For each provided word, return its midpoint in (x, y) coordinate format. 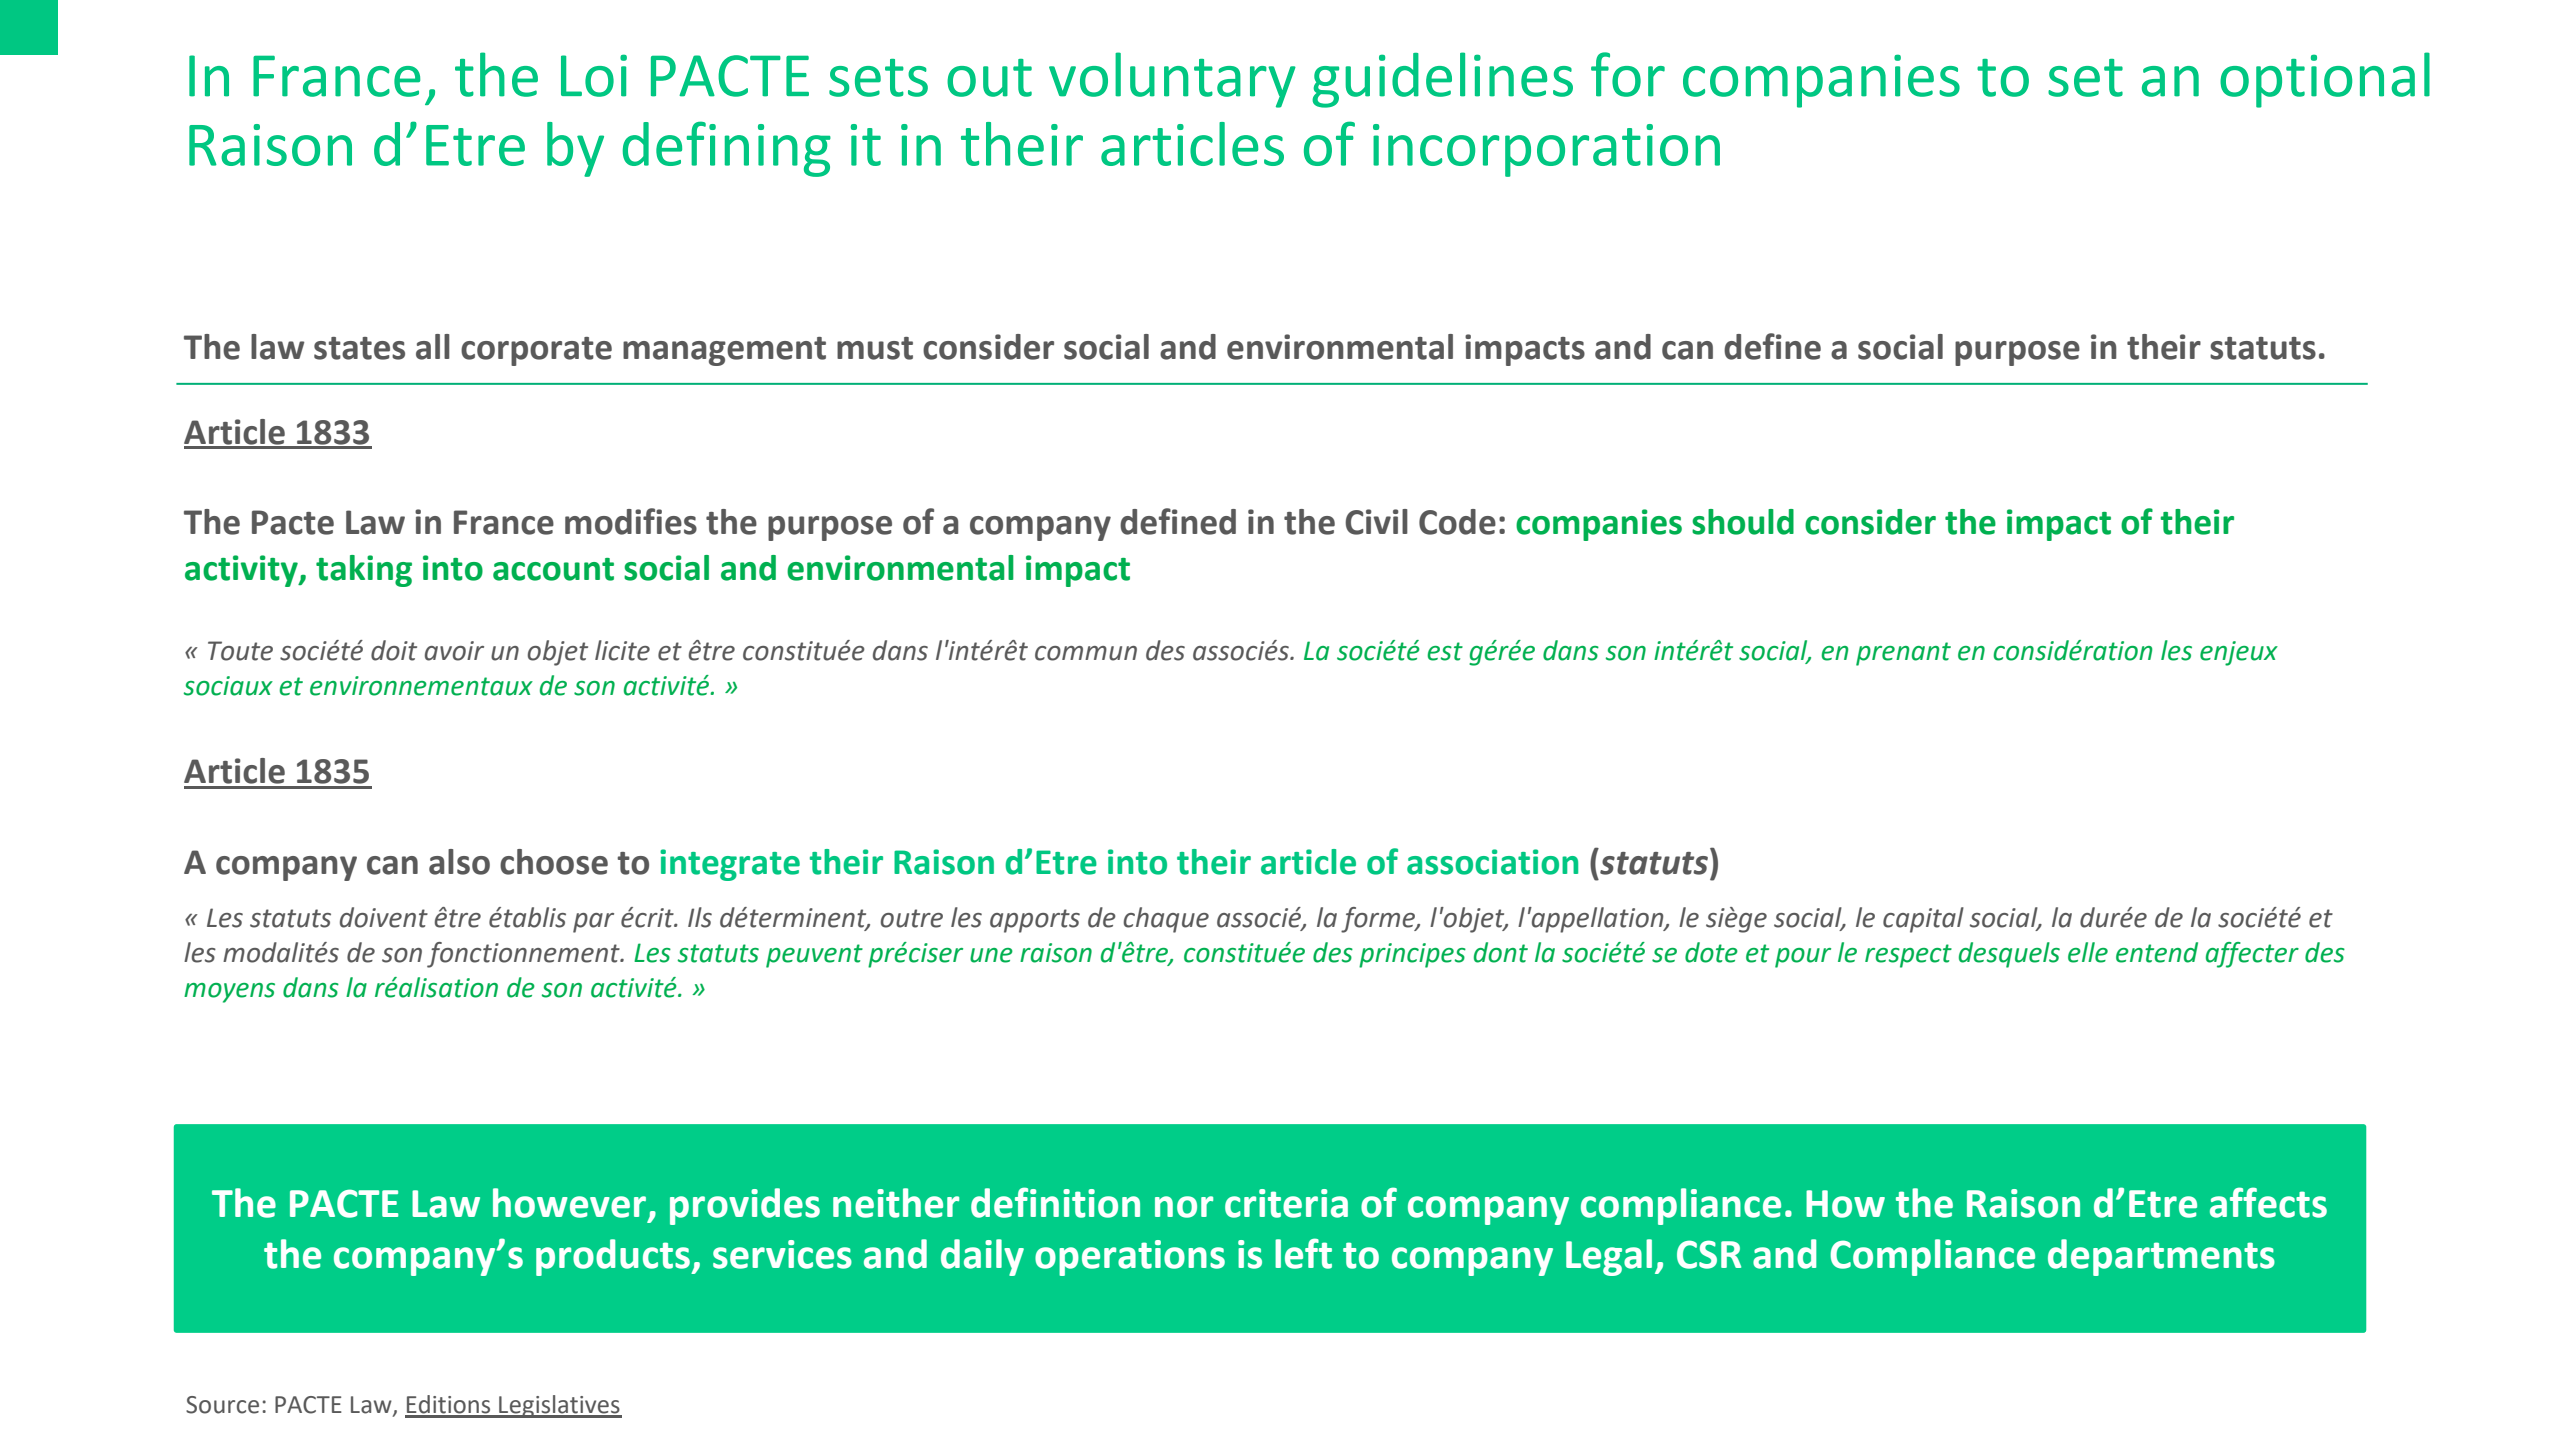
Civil (1376, 522)
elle (2088, 952)
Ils (700, 917)
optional (2325, 80)
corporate (536, 351)
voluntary (1172, 80)
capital (1923, 920)
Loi (594, 75)
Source (222, 1405)
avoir (454, 651)
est (1445, 651)
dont (1501, 952)
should (1743, 522)
